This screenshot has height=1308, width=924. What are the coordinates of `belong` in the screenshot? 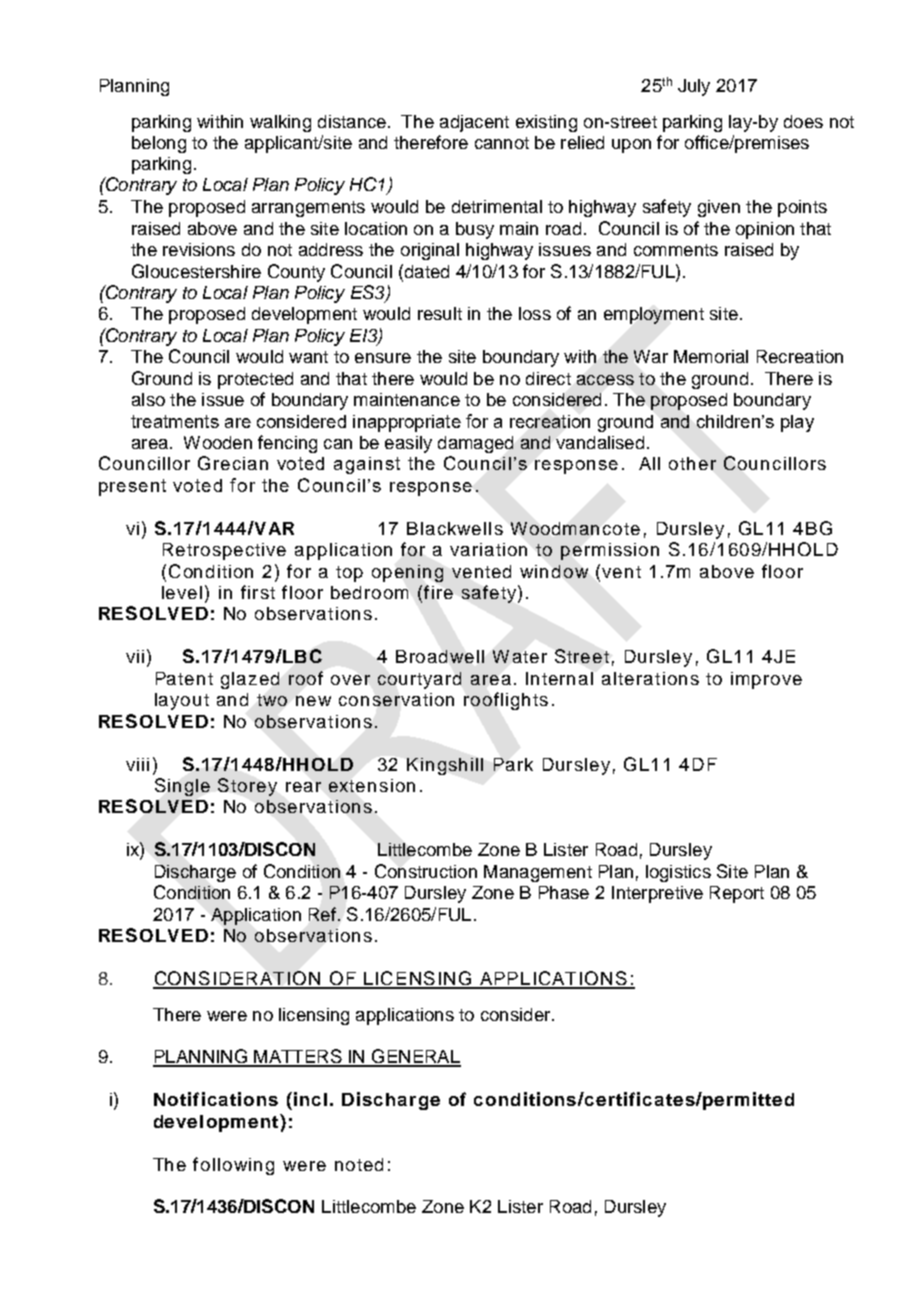 It's located at (159, 144).
